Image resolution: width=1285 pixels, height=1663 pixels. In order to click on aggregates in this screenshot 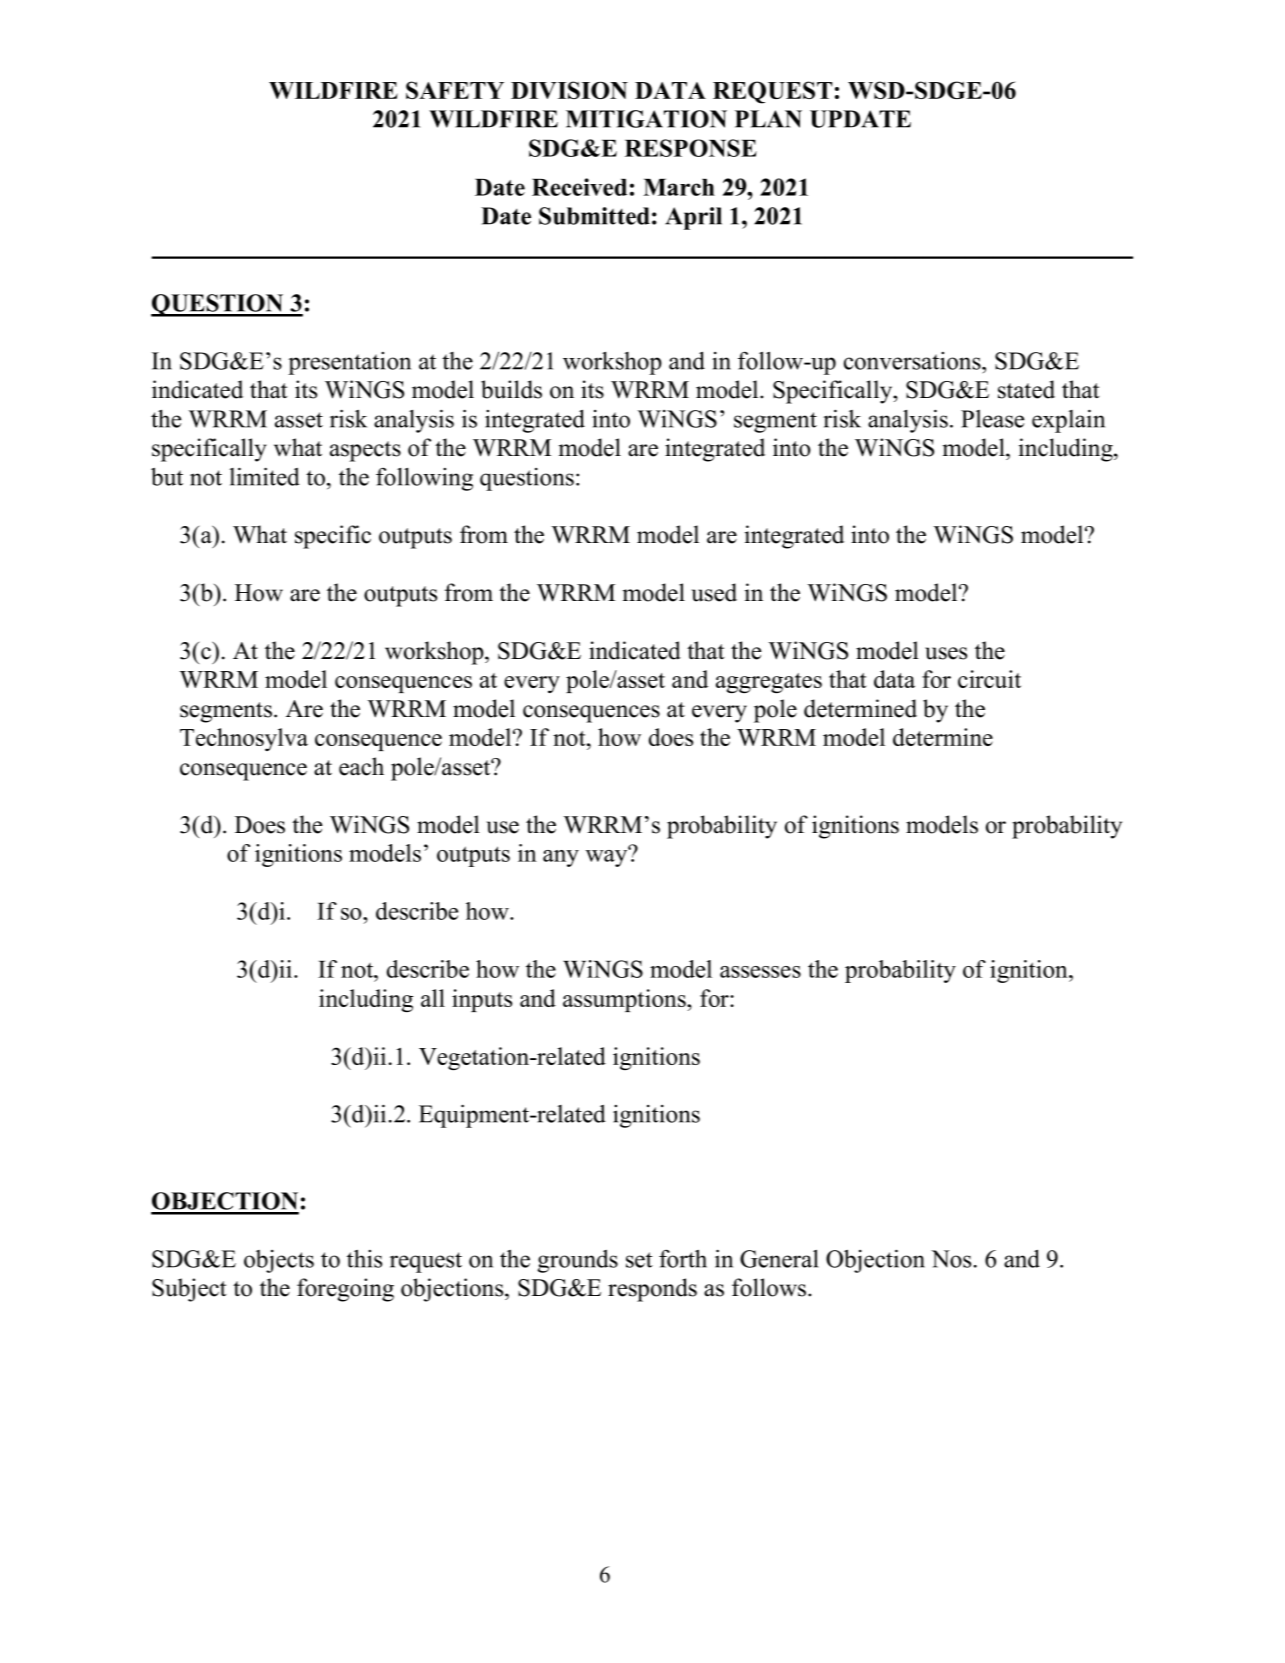, I will do `click(769, 683)`.
